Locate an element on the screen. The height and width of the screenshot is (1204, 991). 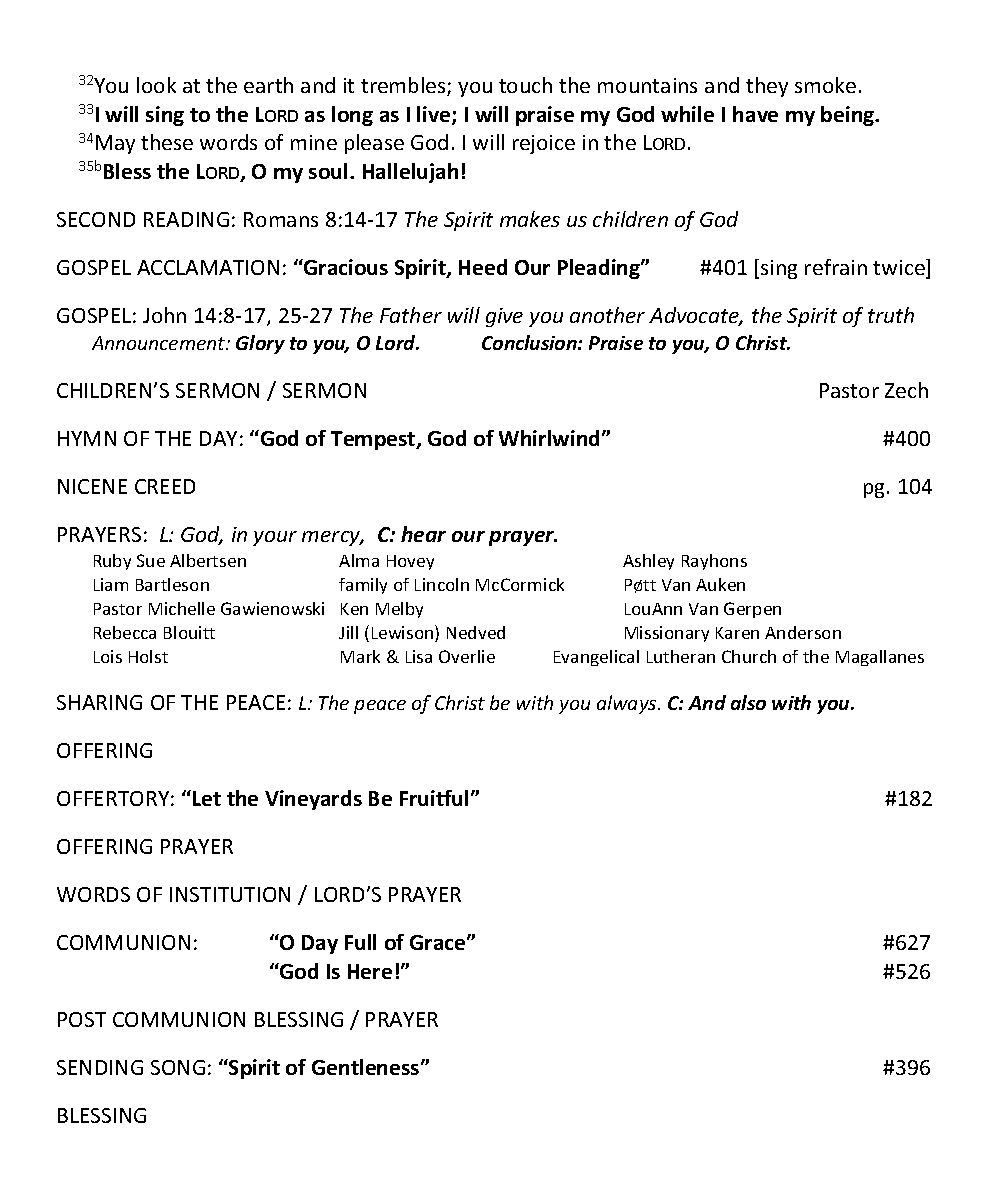
live is located at coordinates (435, 115).
